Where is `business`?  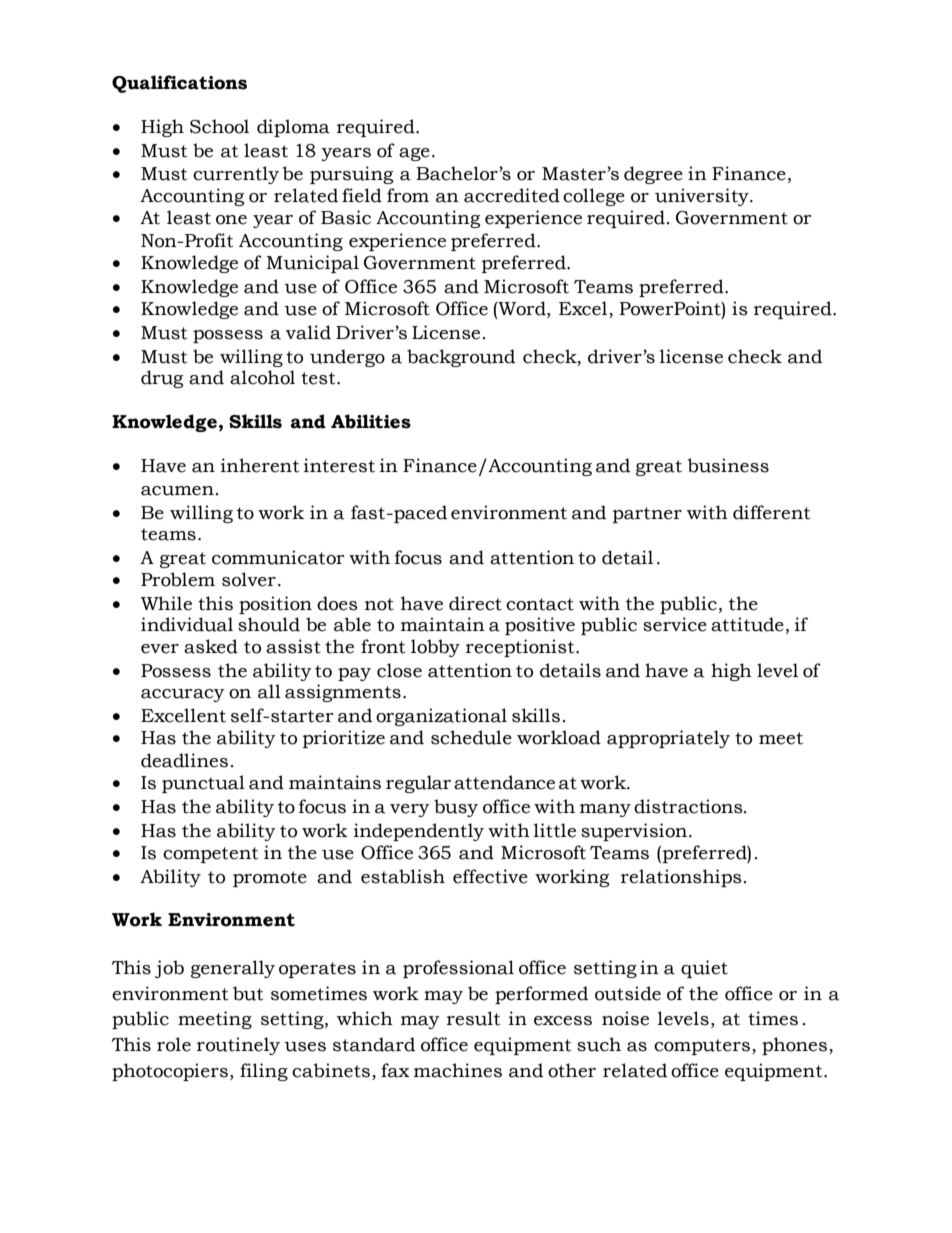 business is located at coordinates (728, 465).
